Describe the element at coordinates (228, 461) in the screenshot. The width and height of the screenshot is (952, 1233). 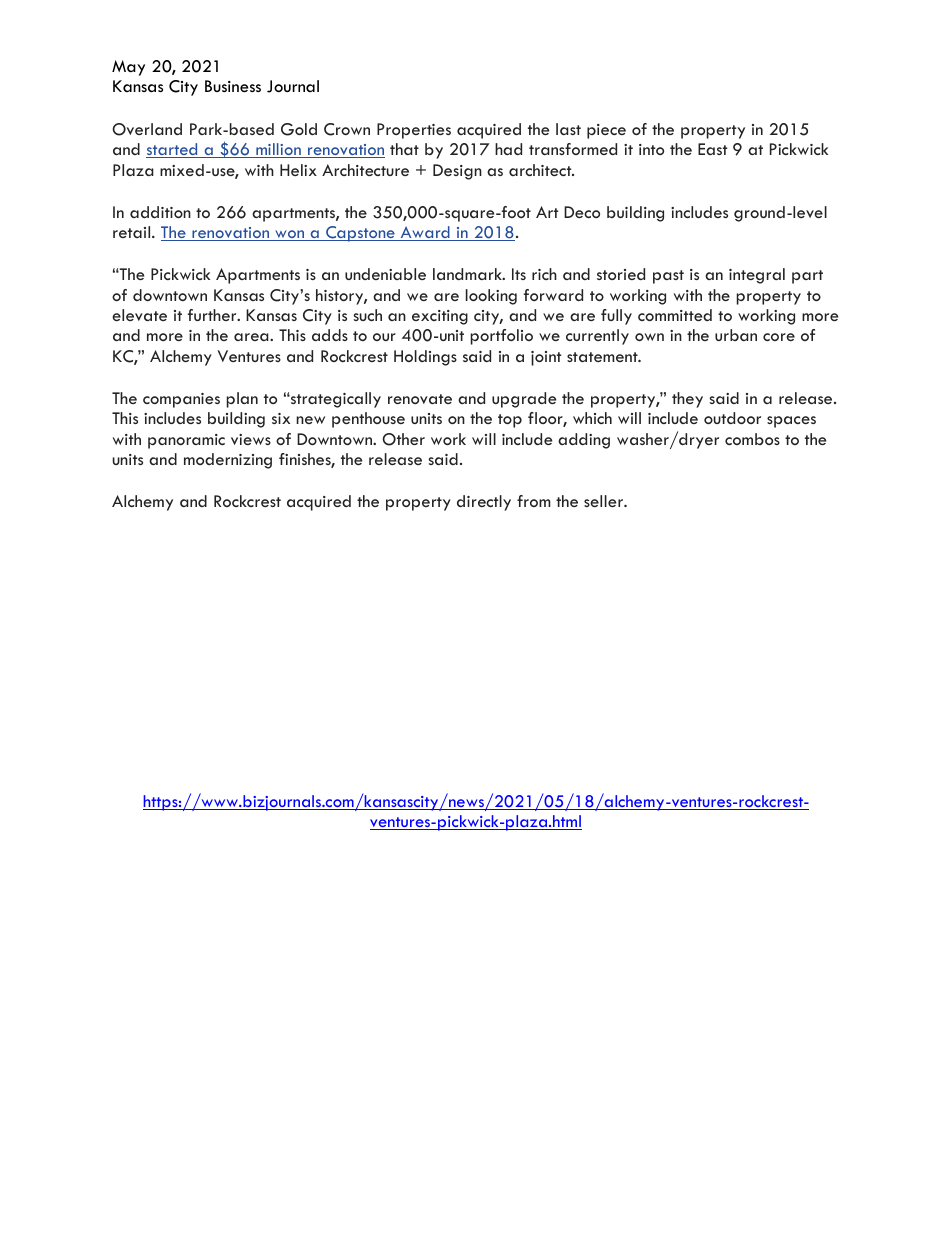
I see `modernizing` at that location.
